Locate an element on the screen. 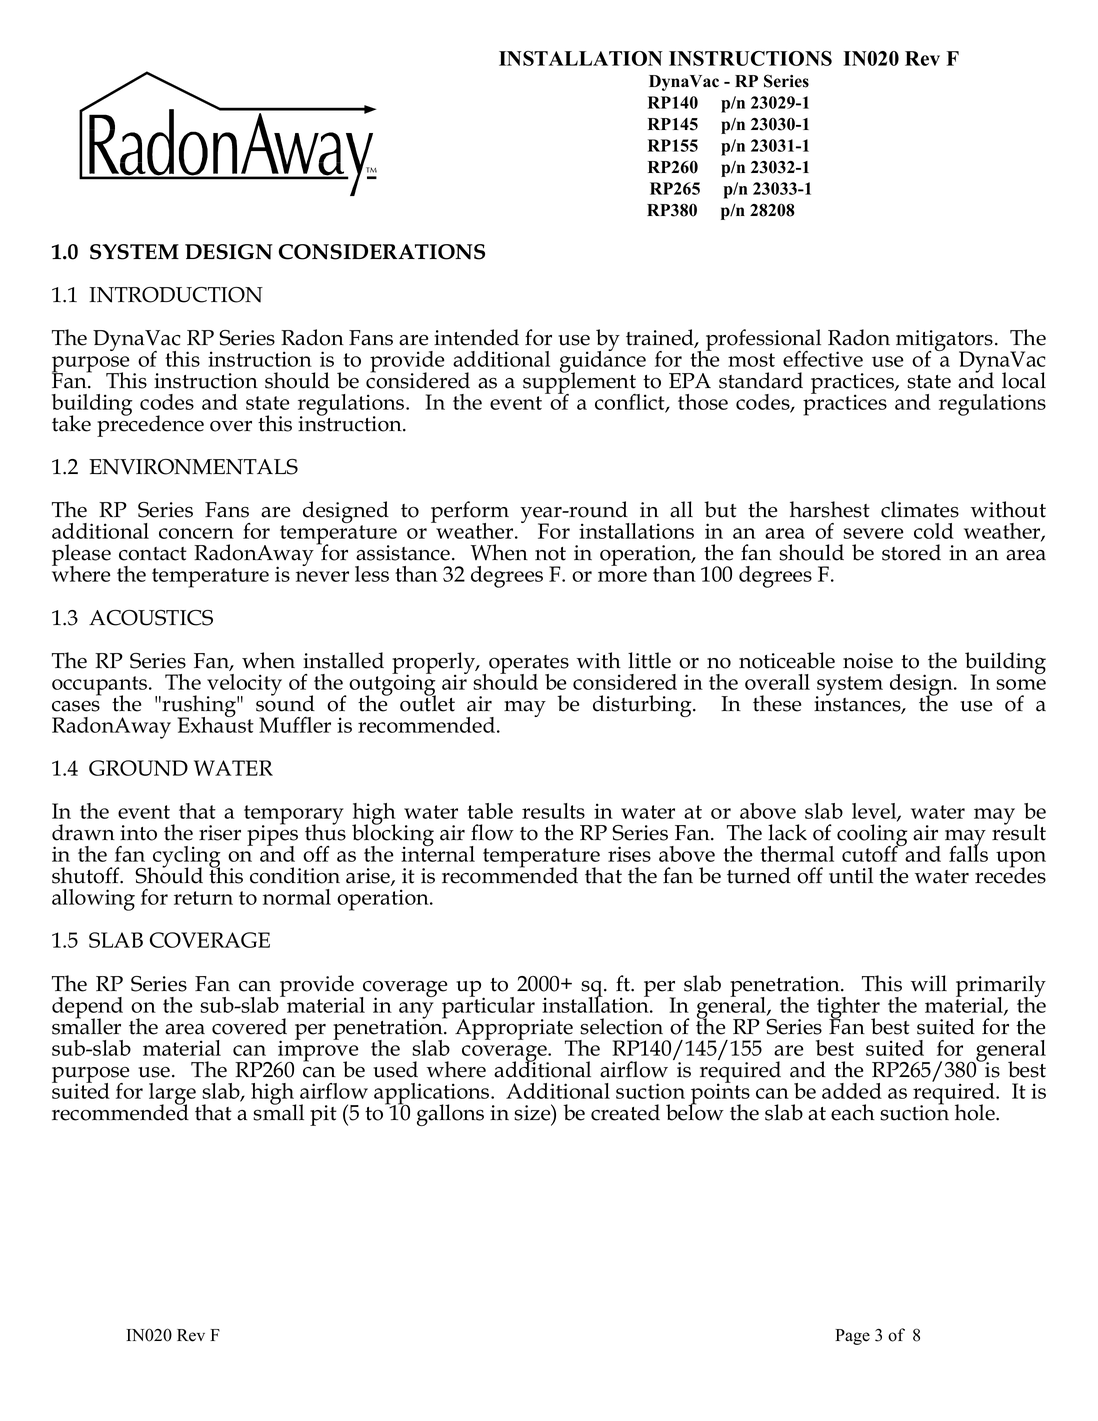  Appropriate is located at coordinates (515, 1030).
